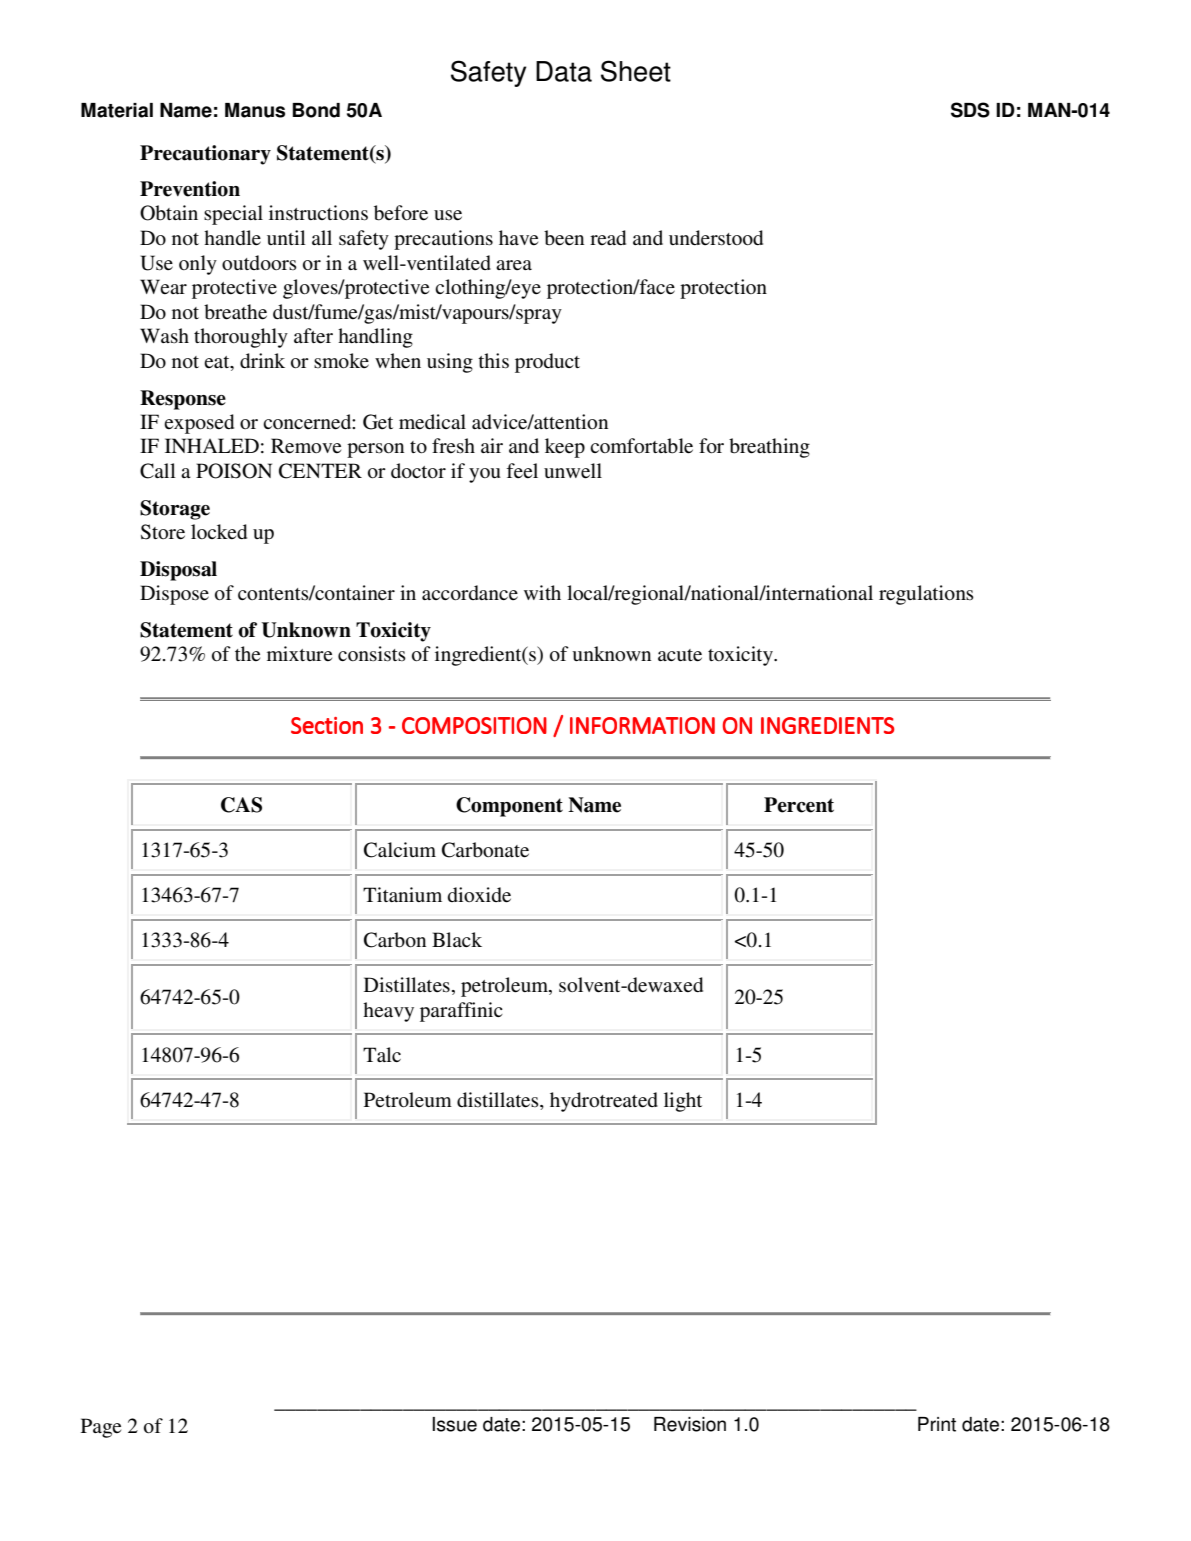 This screenshot has height=1541, width=1191. What do you see at coordinates (564, 71) in the screenshot?
I see `Data` at bounding box center [564, 71].
